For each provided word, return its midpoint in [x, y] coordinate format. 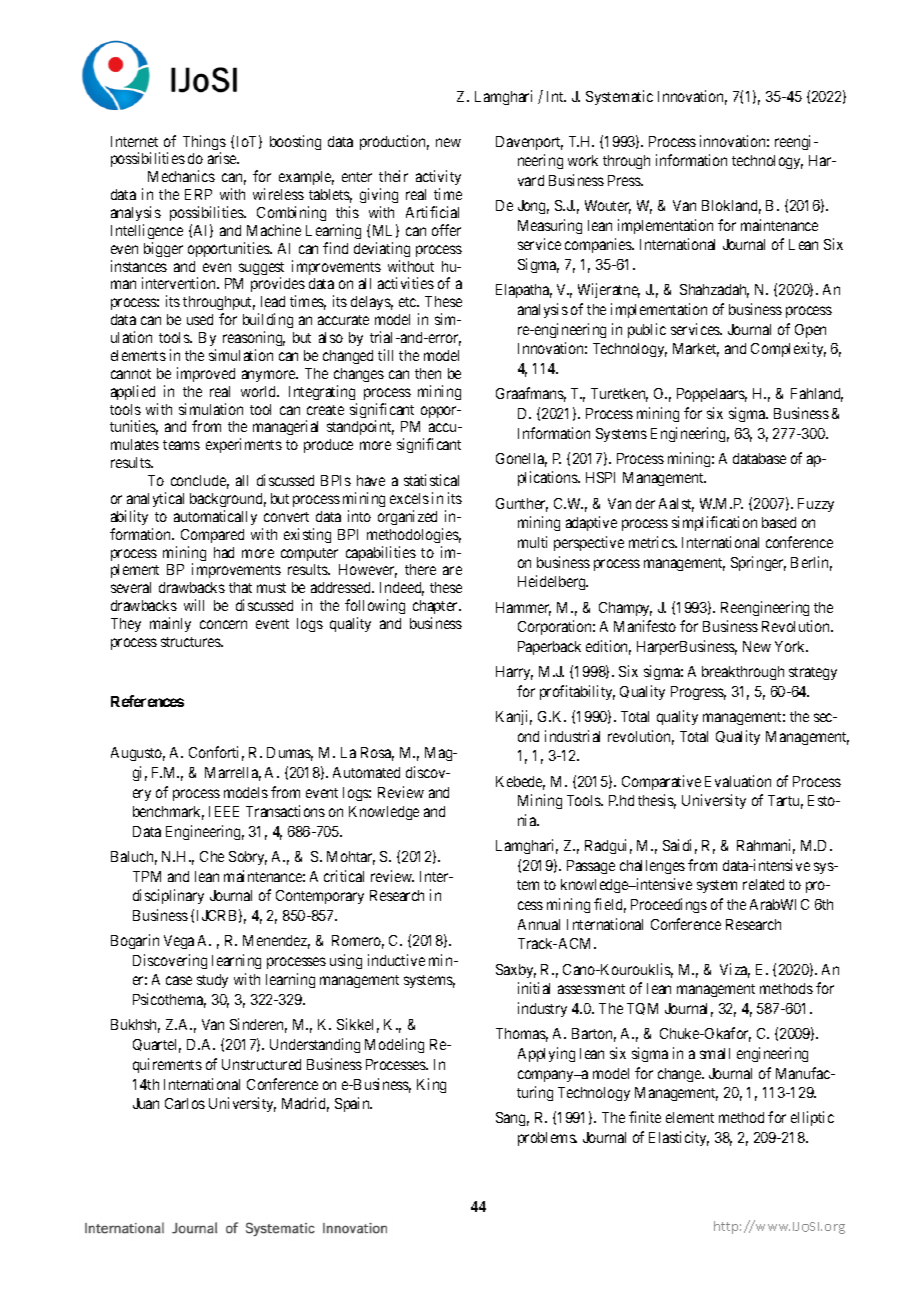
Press [625, 180]
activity [438, 179]
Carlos [185, 1103]
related [763, 884]
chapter [437, 607]
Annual [539, 924]
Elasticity [679, 1138]
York [791, 646]
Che [212, 856]
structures [192, 642]
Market [696, 350]
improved [206, 374]
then [428, 373]
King [431, 1085]
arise [223, 158]
